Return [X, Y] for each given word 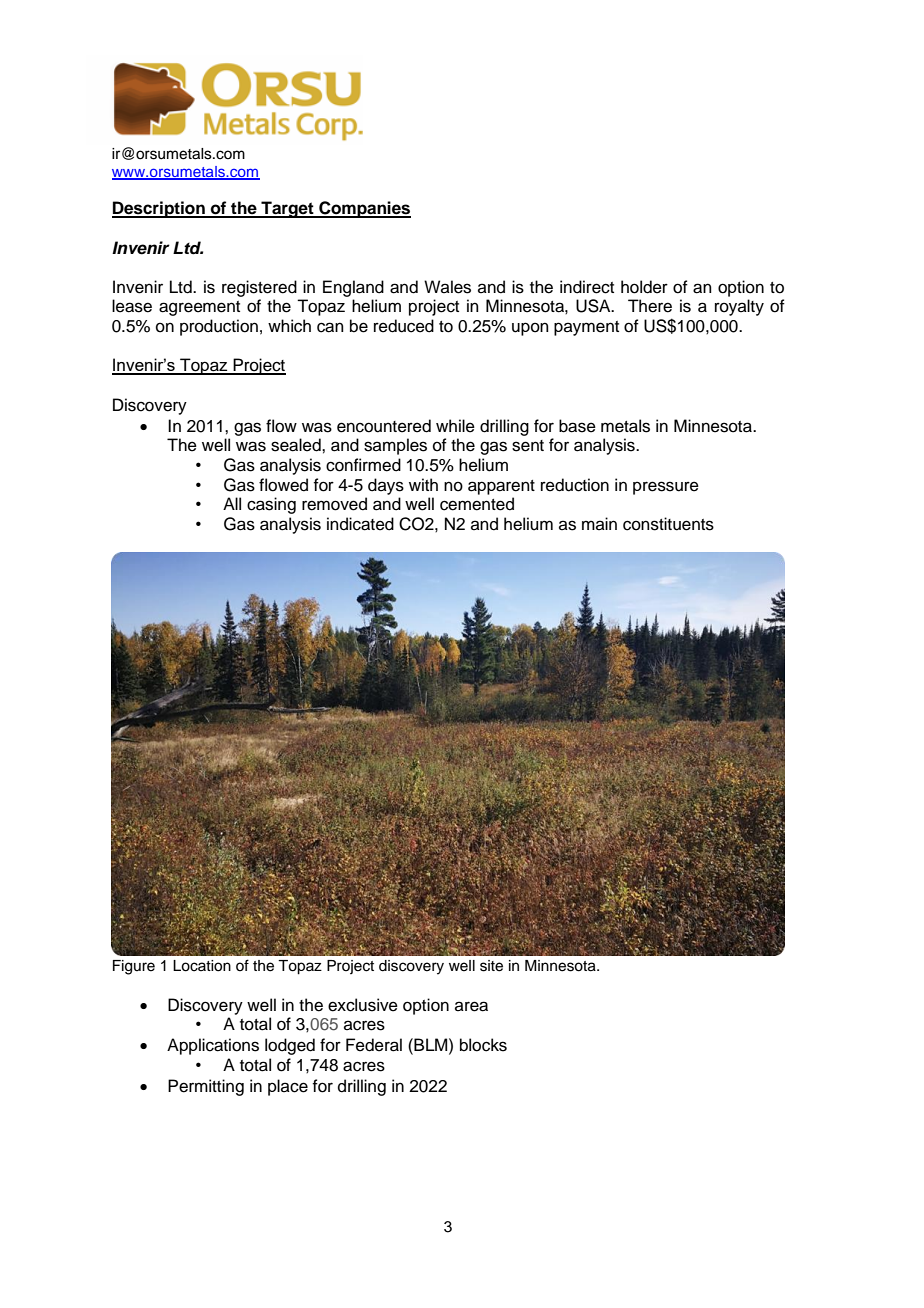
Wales [447, 287]
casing [271, 505]
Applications [213, 1046]
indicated [360, 524]
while [455, 426]
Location [202, 966]
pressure [666, 488]
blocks [483, 1045]
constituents [668, 524]
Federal [374, 1045]
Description [159, 209]
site [491, 966]
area [471, 1006]
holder [644, 287]
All [232, 503]
